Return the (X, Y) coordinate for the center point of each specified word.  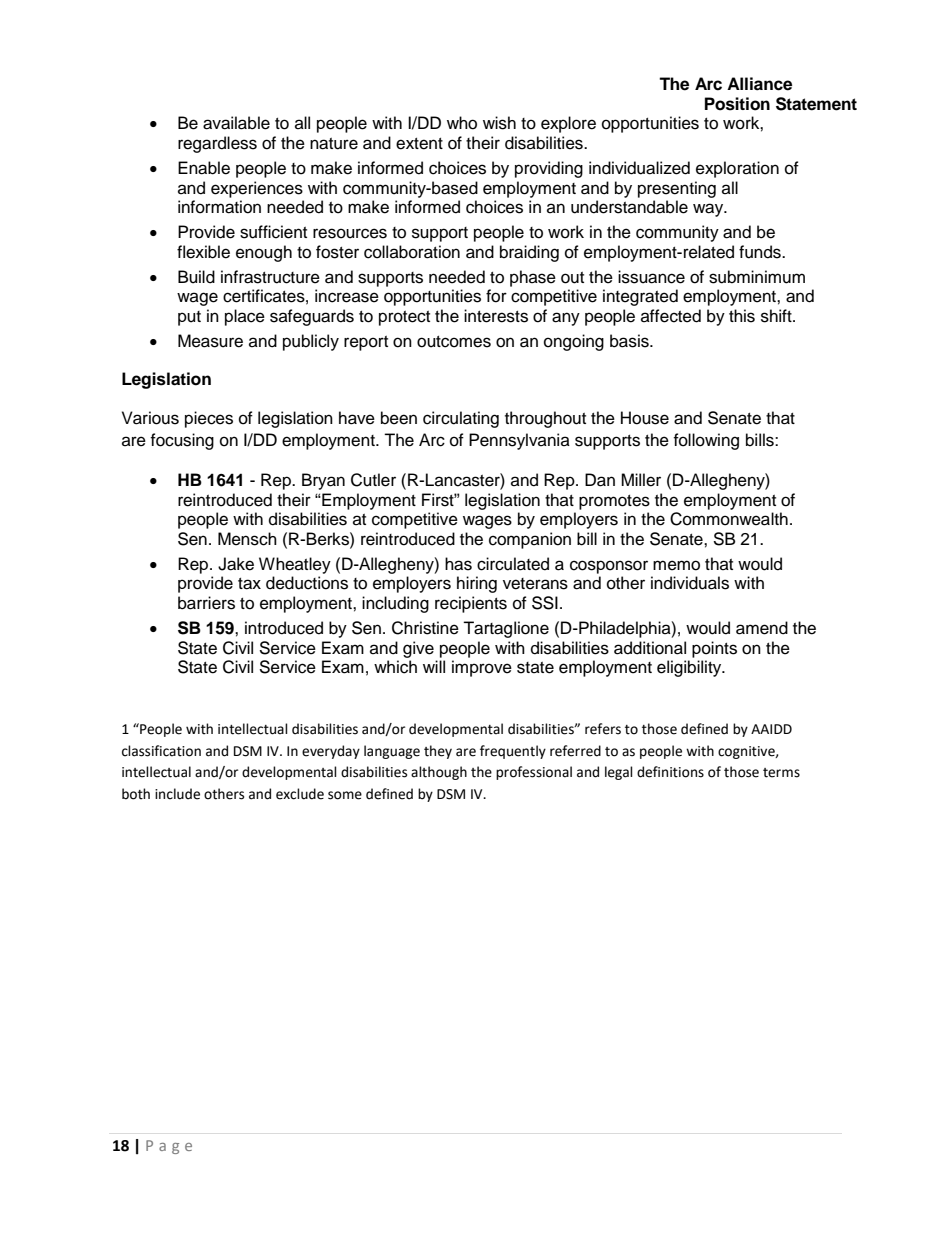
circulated (513, 564)
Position (737, 104)
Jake (236, 564)
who (462, 123)
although (439, 773)
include (177, 794)
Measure (210, 341)
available (236, 123)
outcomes (454, 342)
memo (676, 565)
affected (671, 316)
